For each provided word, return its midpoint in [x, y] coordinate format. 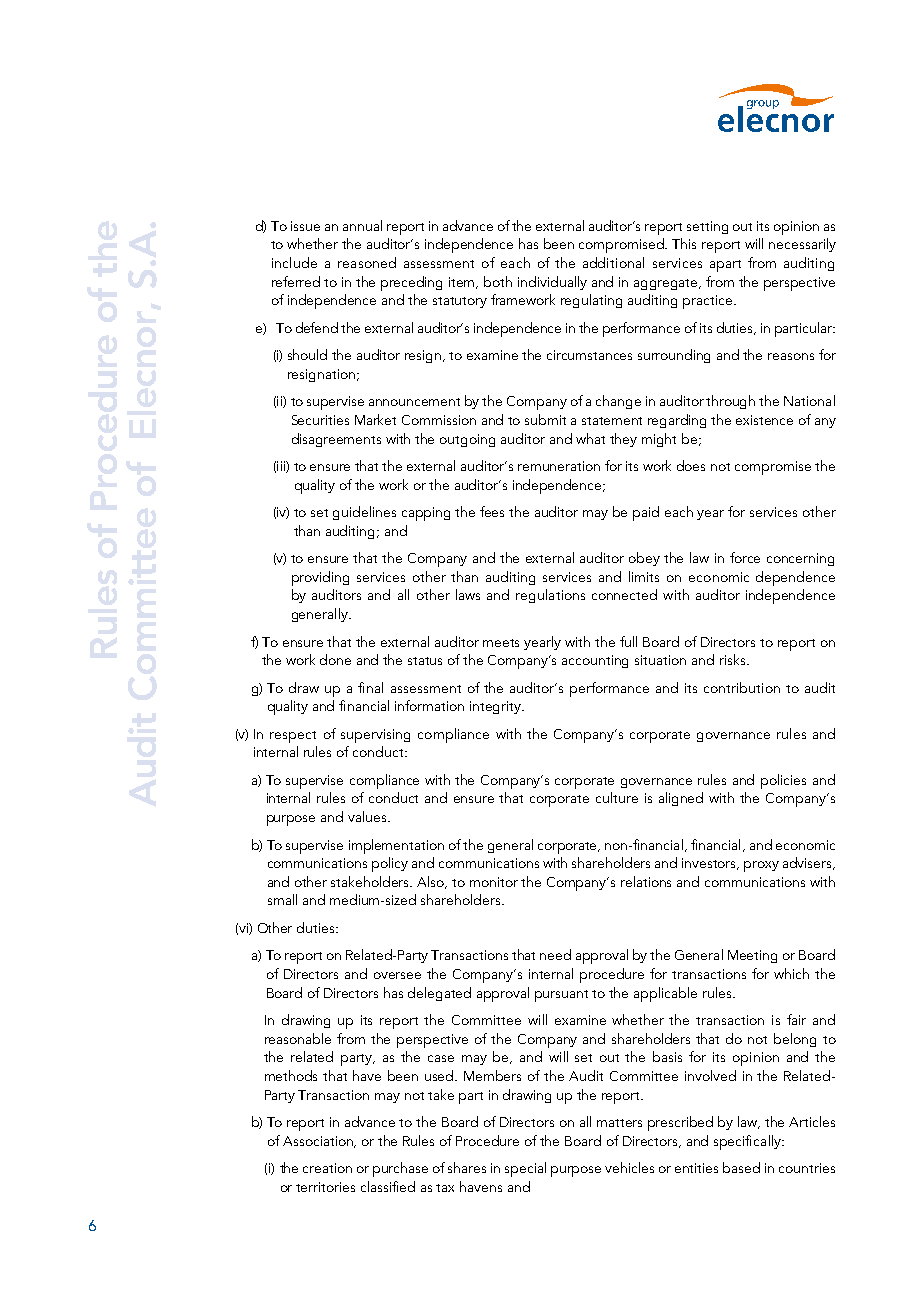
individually [552, 283]
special [525, 1169]
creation [327, 1168]
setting [707, 227]
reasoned [367, 262]
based [741, 1167]
